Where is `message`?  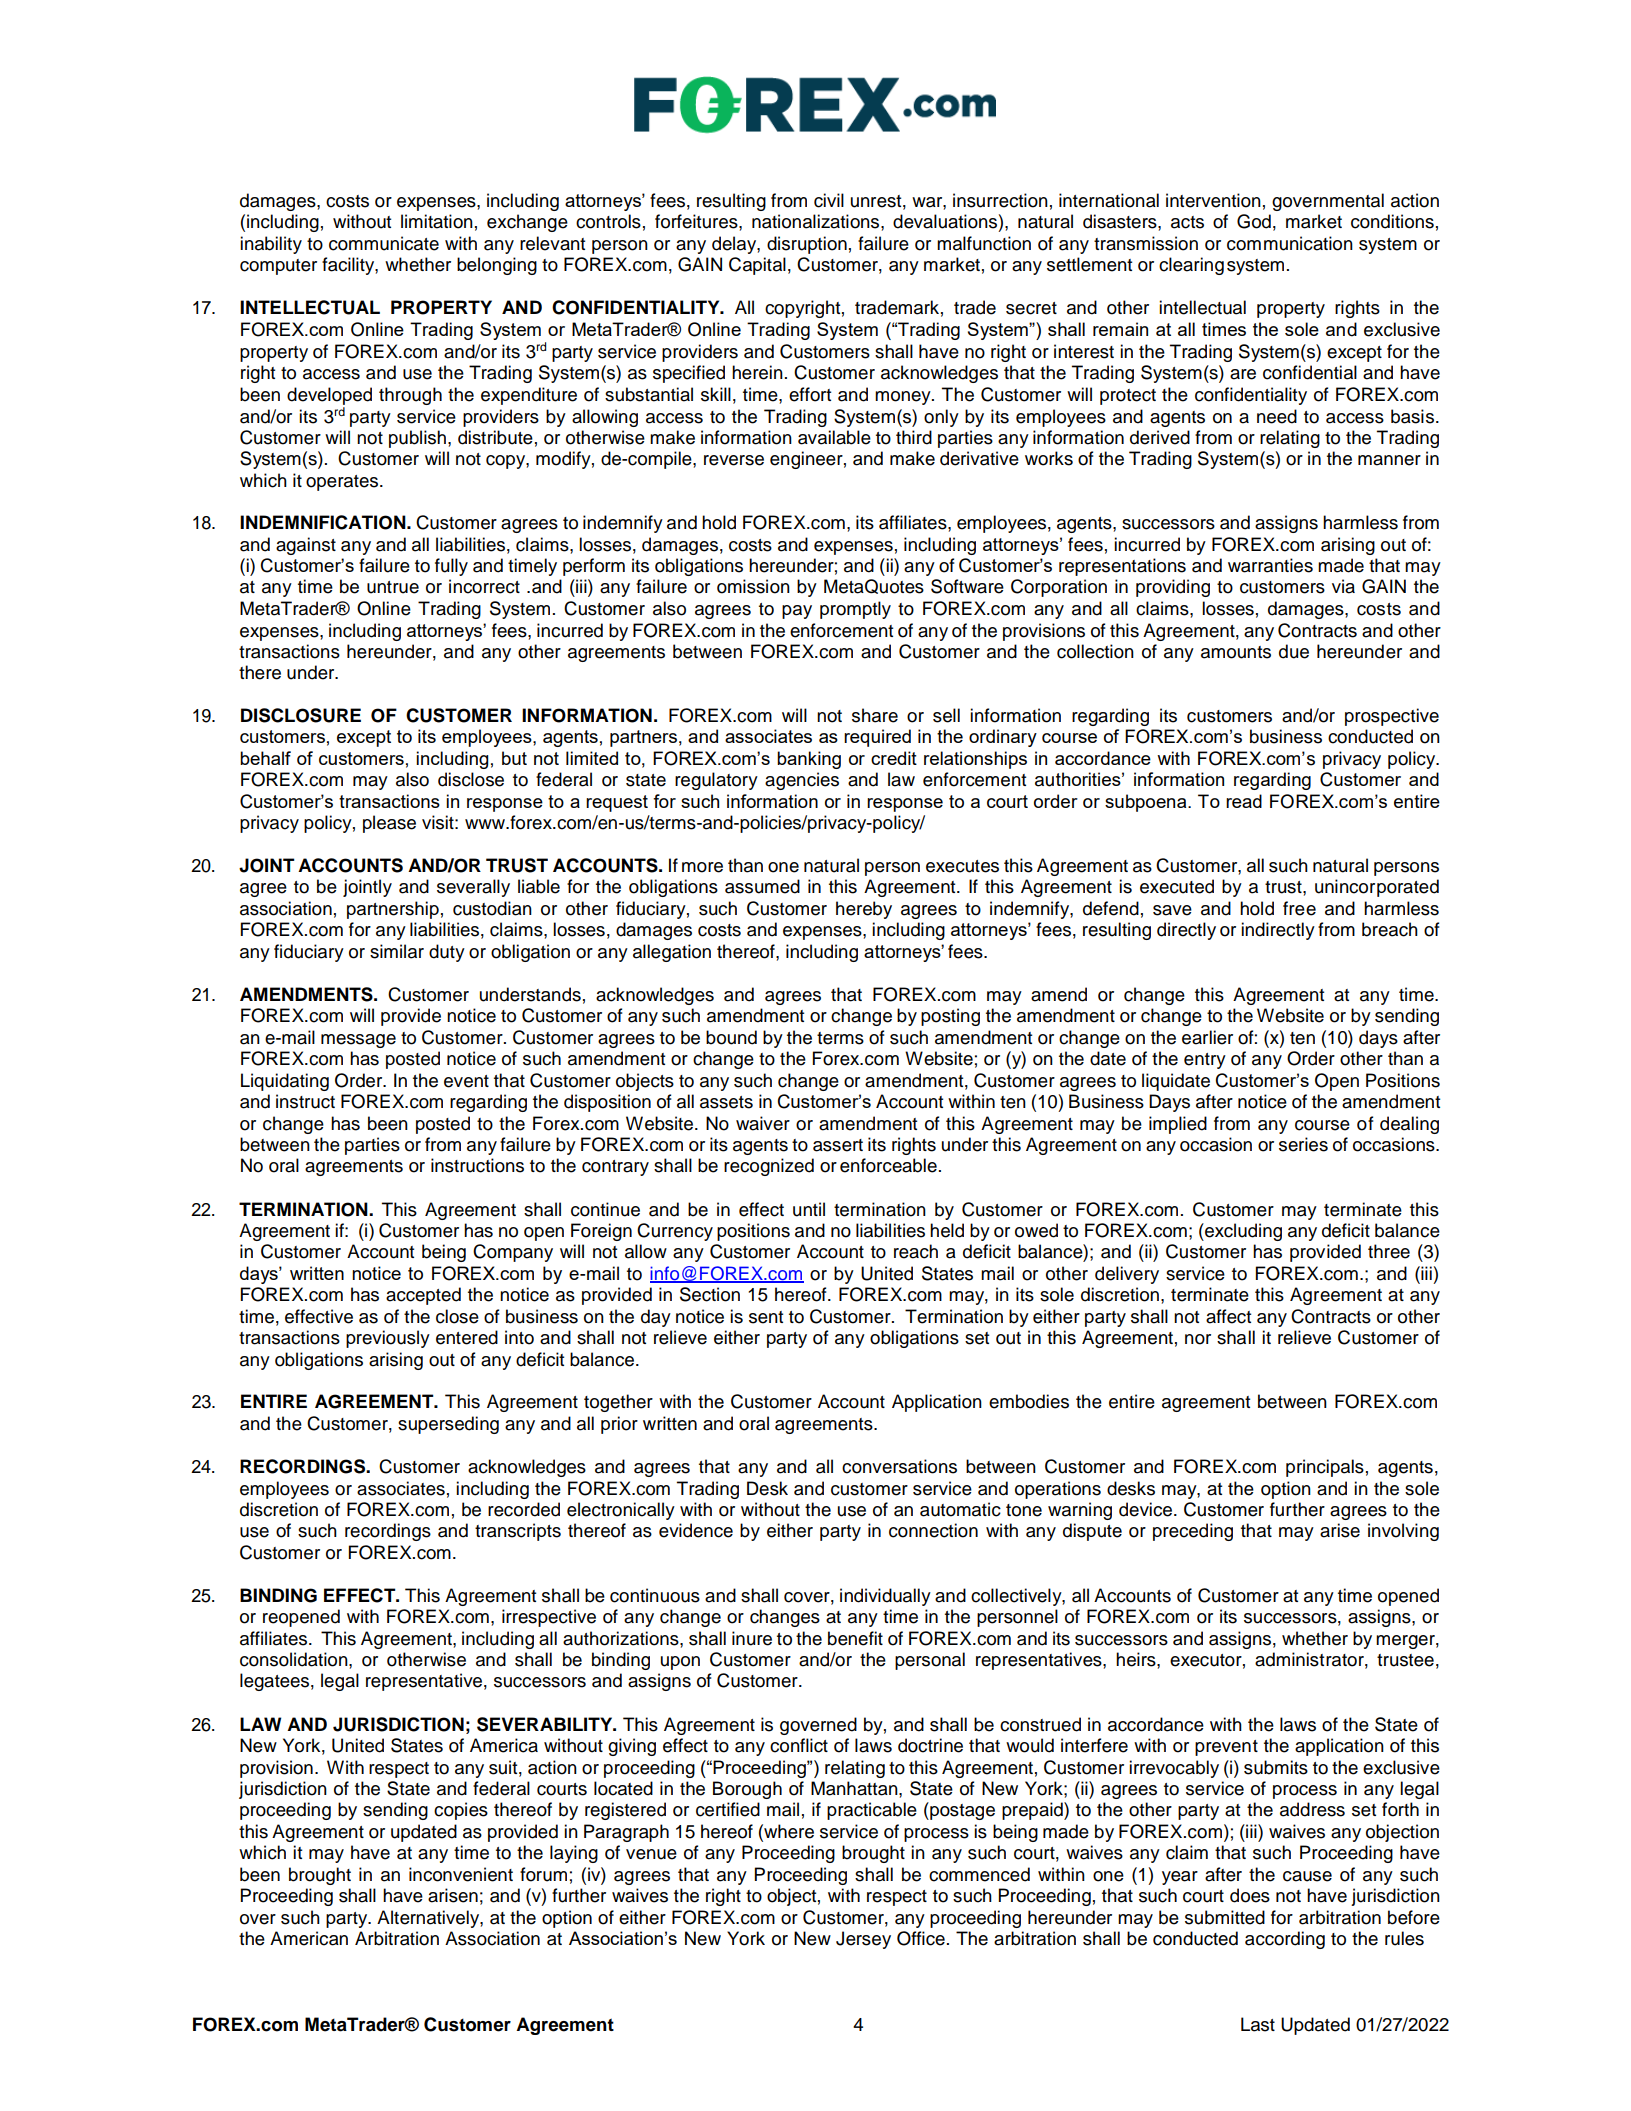 message is located at coordinates (358, 1041).
